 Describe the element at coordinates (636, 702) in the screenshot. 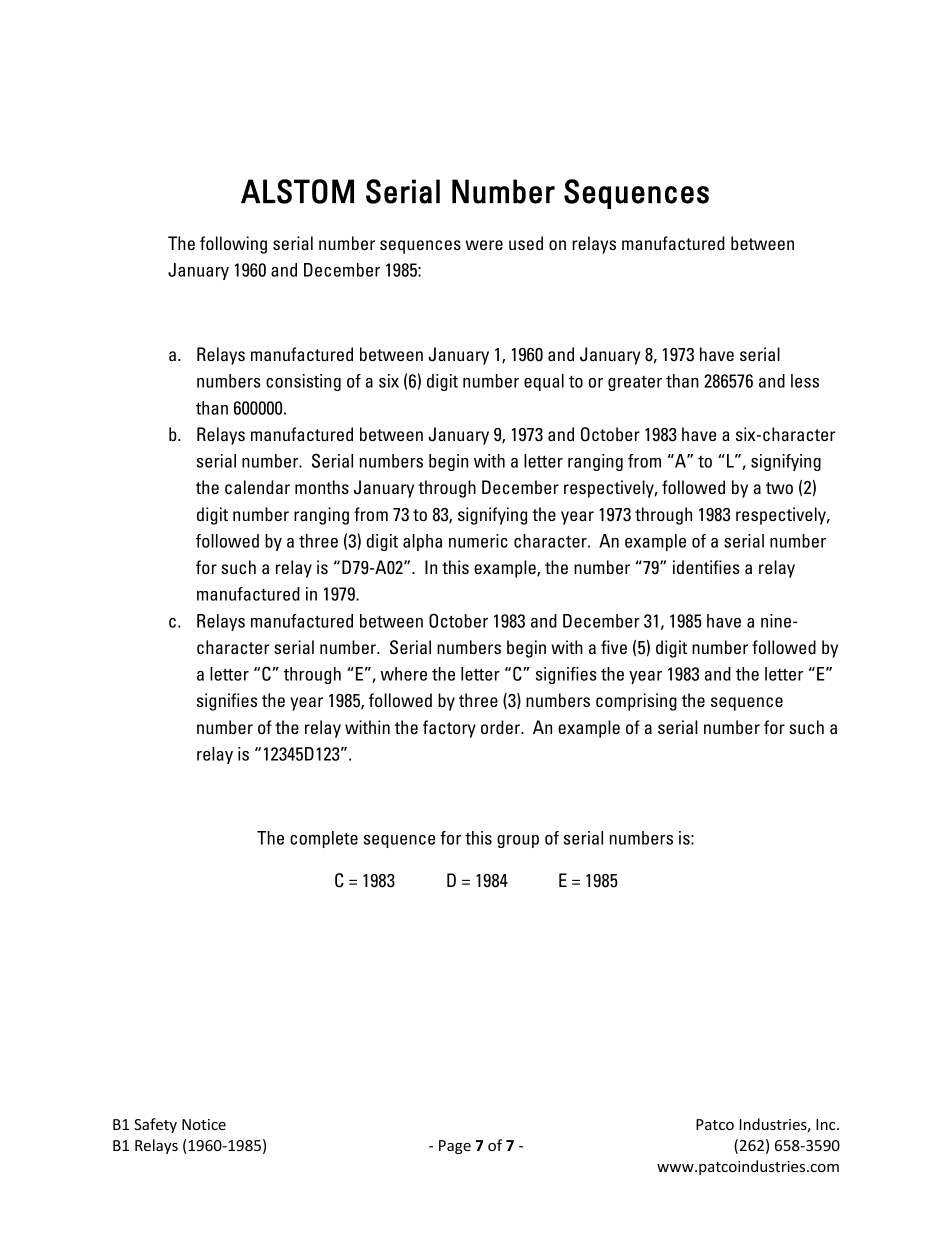

I see `comprising` at that location.
